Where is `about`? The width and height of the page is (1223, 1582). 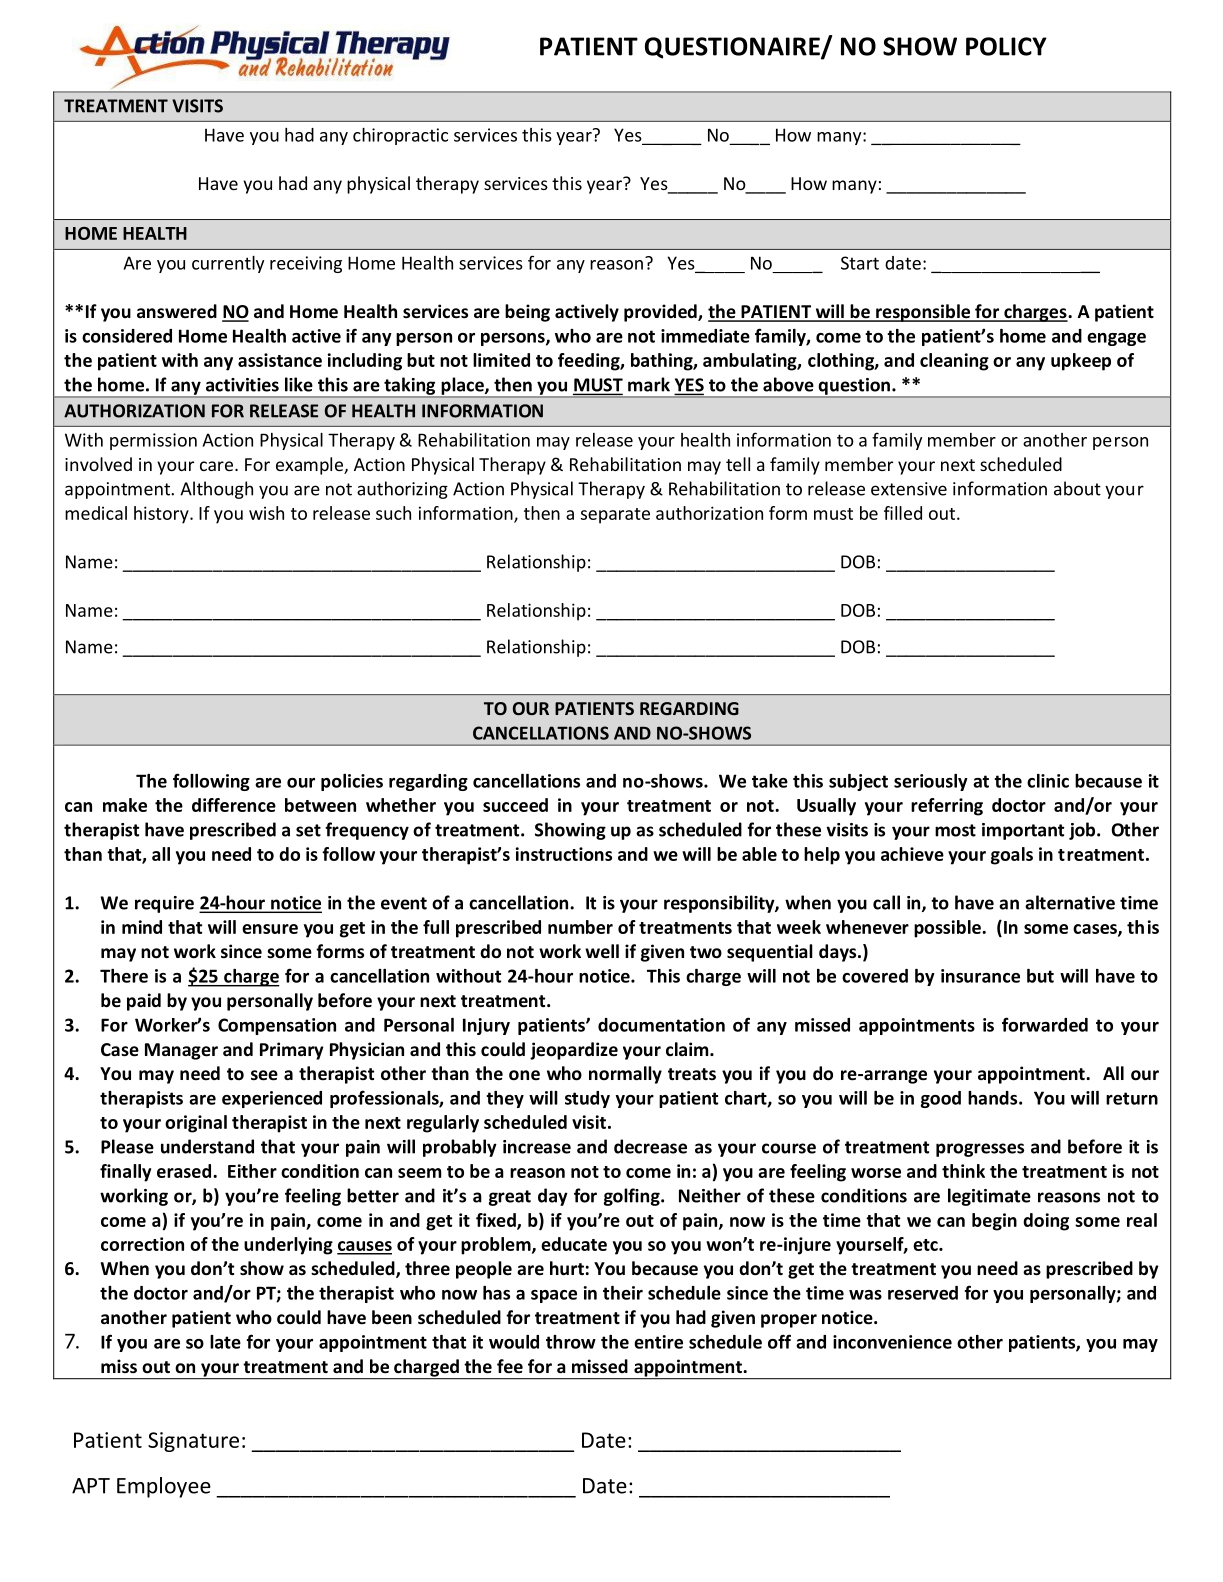
about is located at coordinates (1077, 488).
